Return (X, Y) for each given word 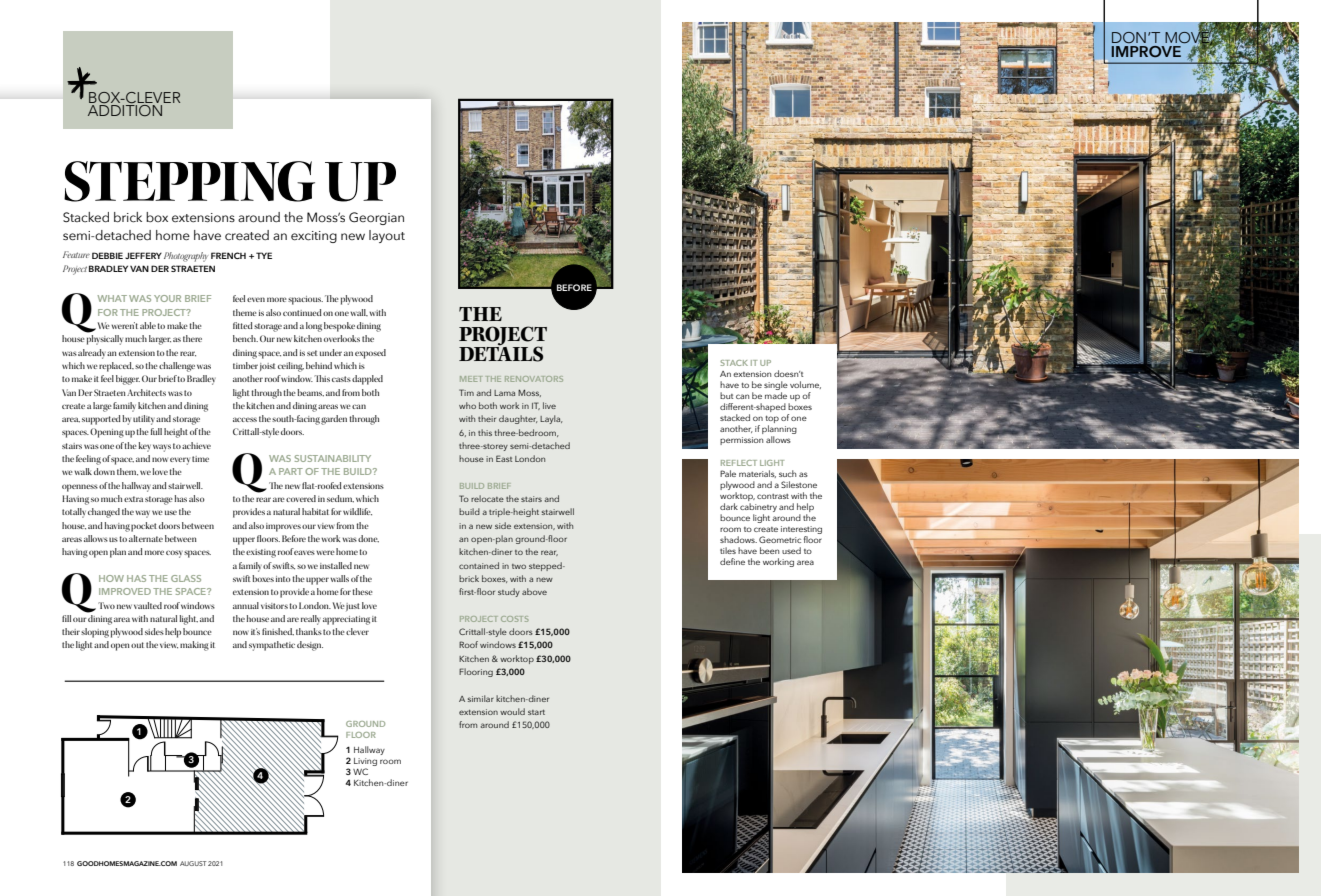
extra (133, 499)
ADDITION (125, 110)
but (726, 395)
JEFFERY (143, 255)
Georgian (376, 218)
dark (729, 506)
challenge (177, 367)
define (732, 561)
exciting (314, 237)
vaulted (148, 605)
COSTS (514, 619)
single (776, 385)
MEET (471, 379)
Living (365, 762)
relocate (487, 498)
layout (387, 236)
